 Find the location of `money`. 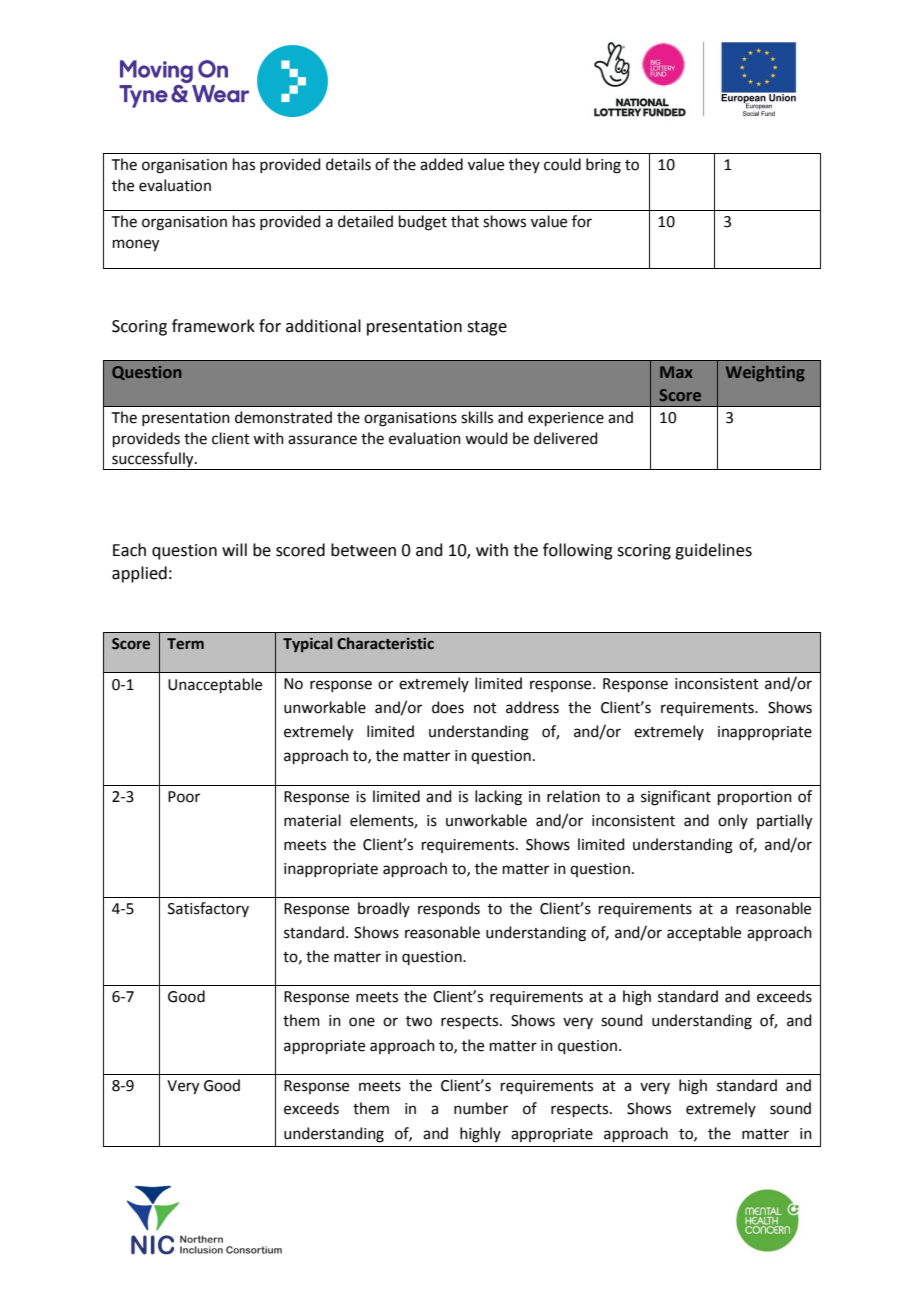

money is located at coordinates (136, 245).
